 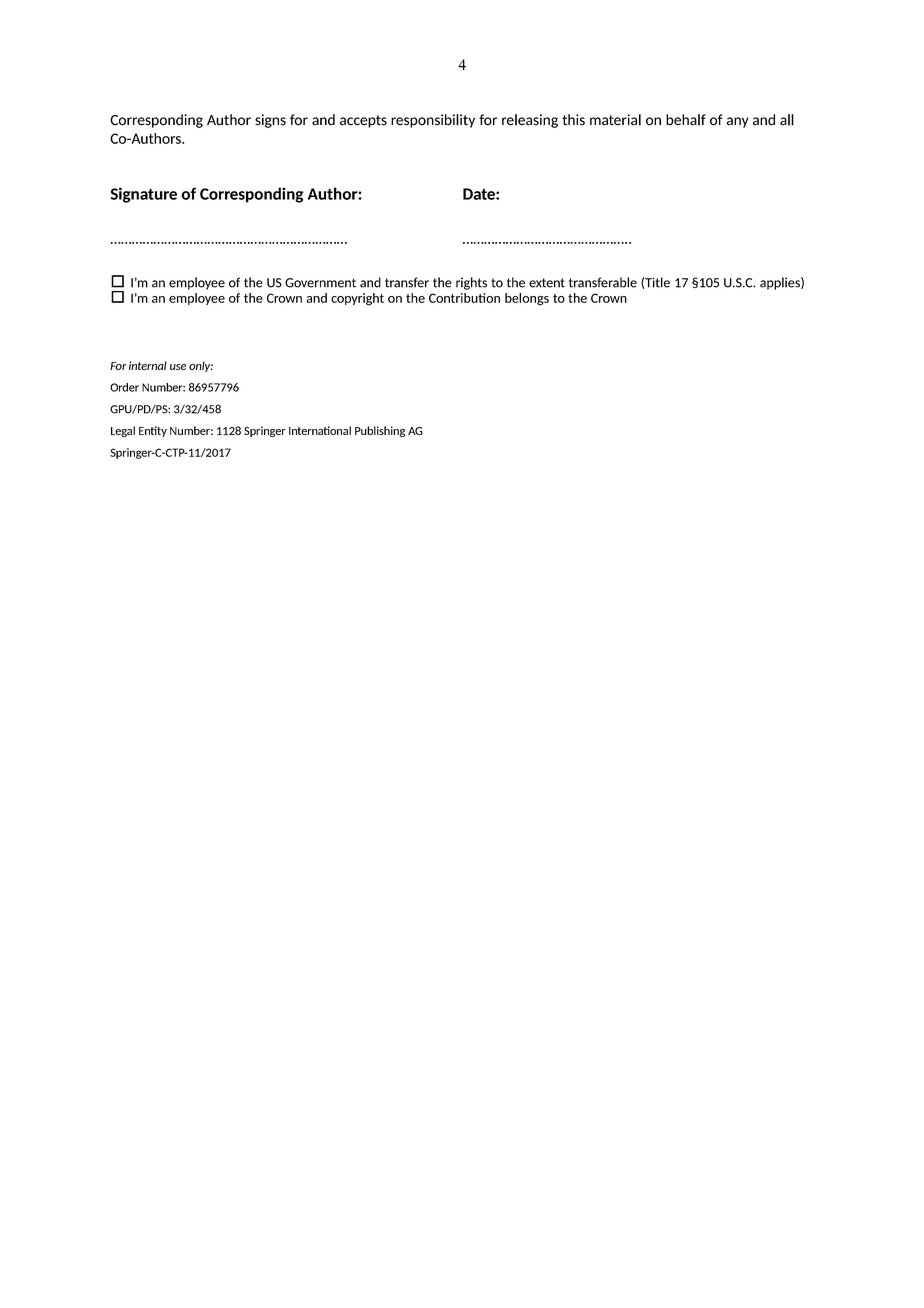 I want to click on any, so click(x=738, y=122).
